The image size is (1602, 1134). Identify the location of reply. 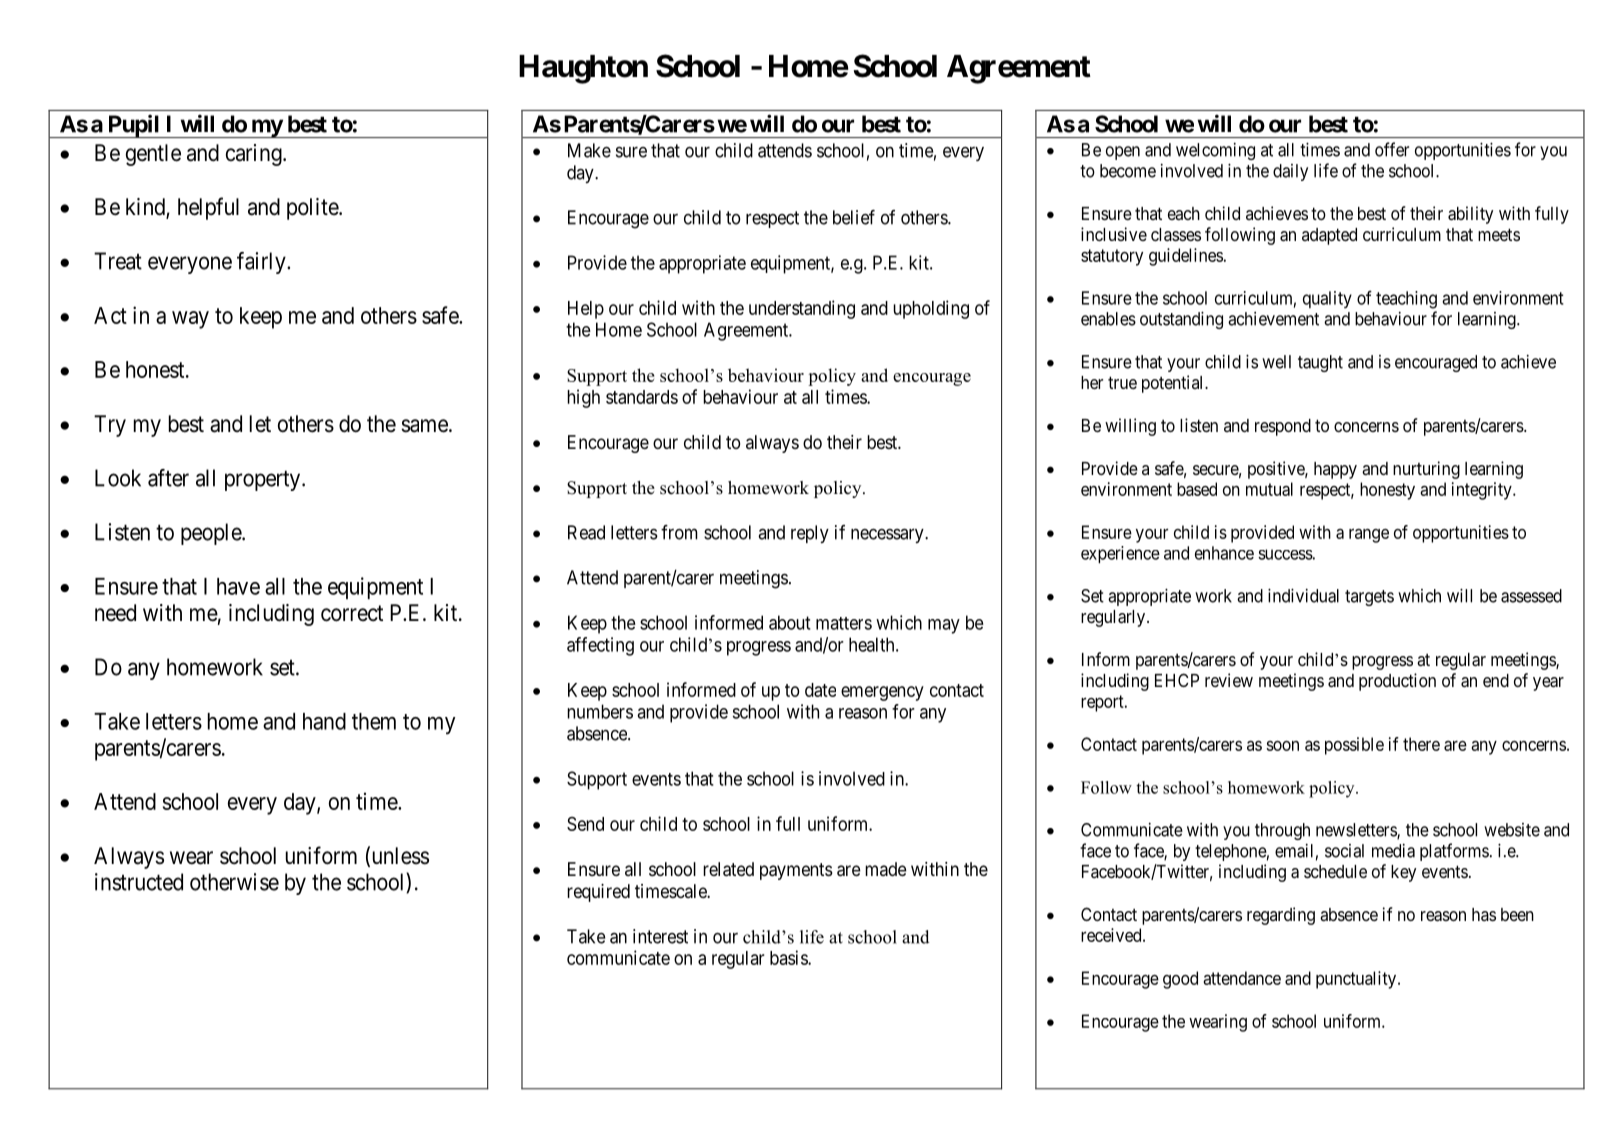
(810, 534).
